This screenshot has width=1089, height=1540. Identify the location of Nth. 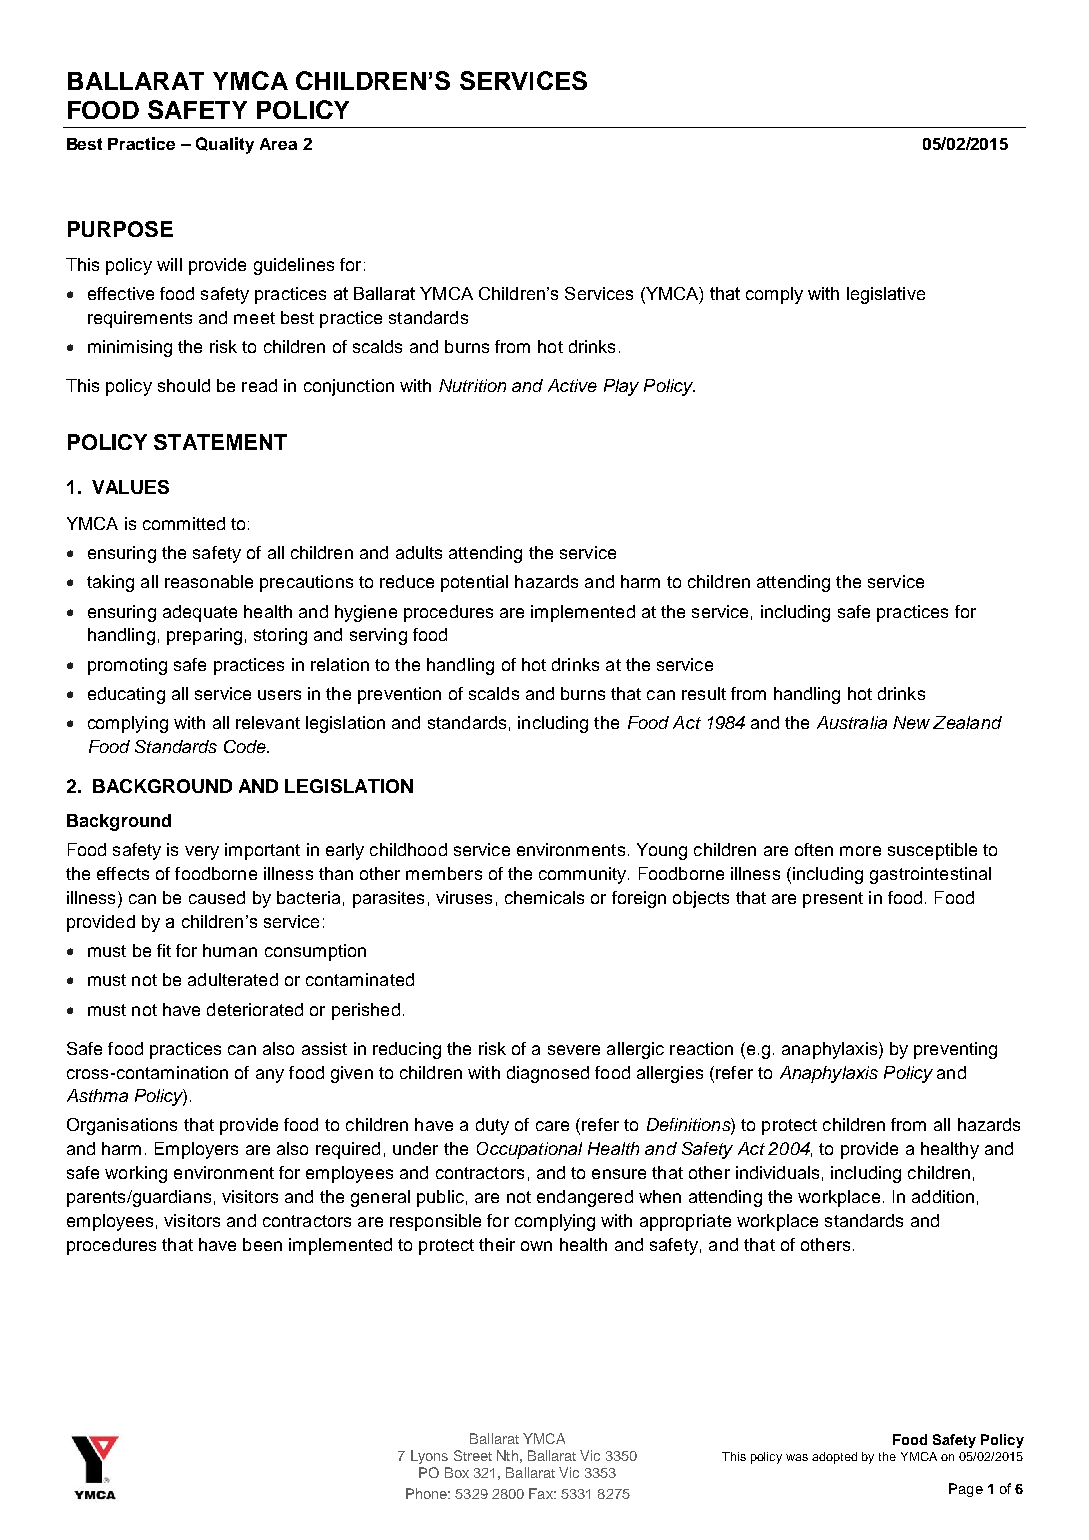
(507, 1455).
